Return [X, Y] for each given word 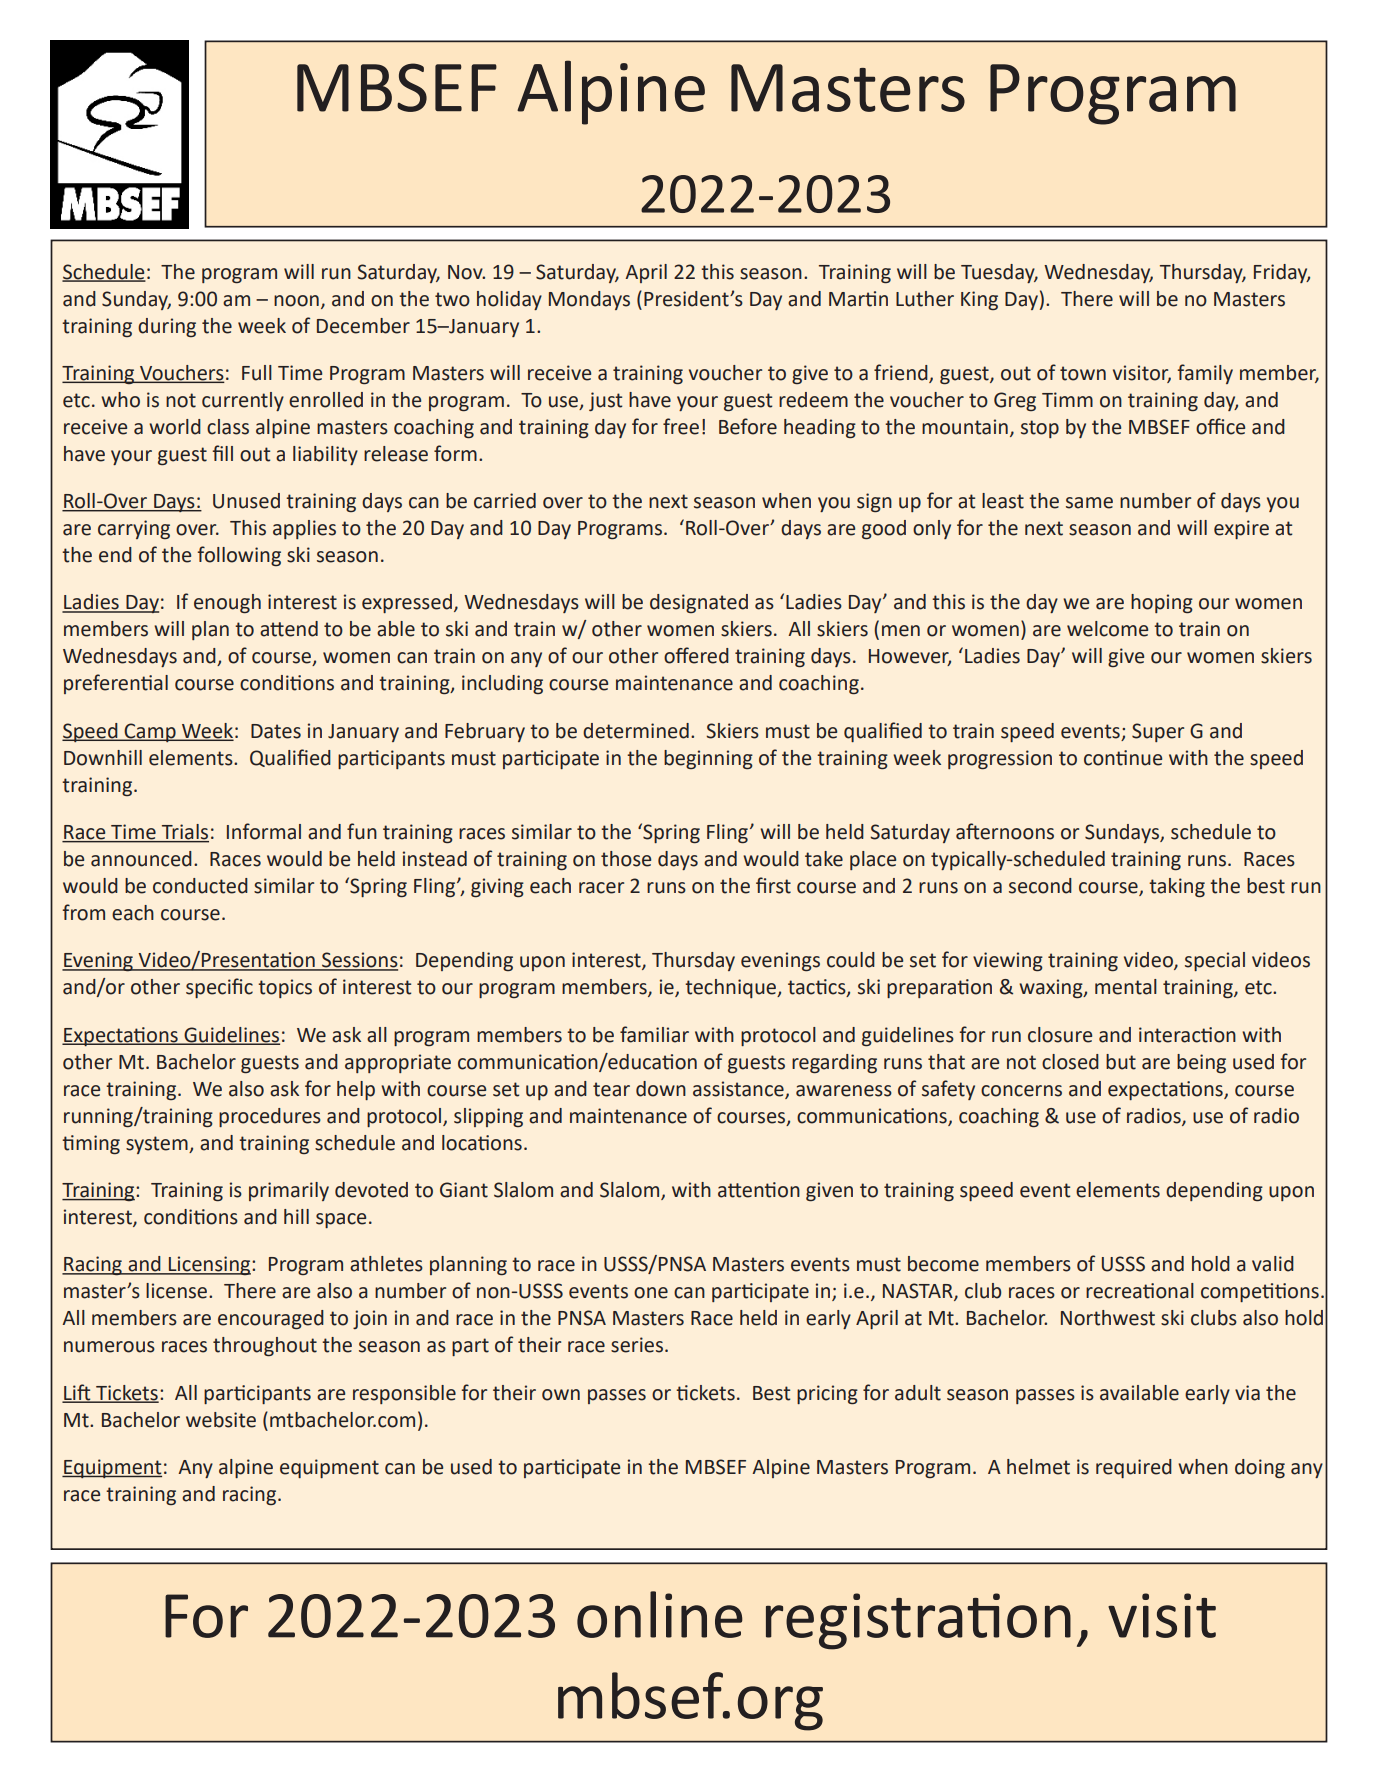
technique [731, 988]
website [221, 1420]
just [605, 401]
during [167, 327]
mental [1126, 987]
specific [219, 988]
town [1083, 373]
